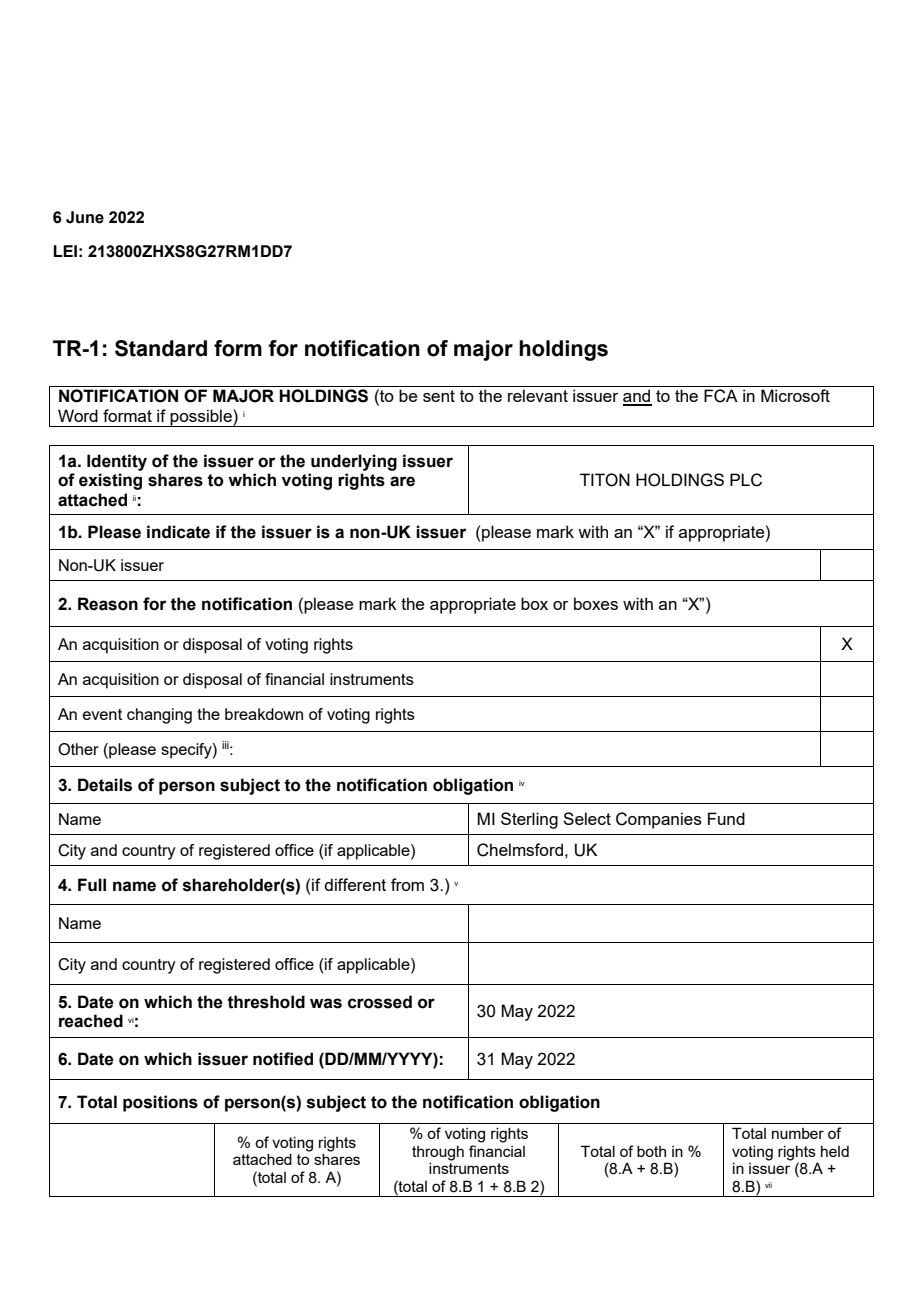  What do you see at coordinates (85, 217) in the page?
I see `June` at bounding box center [85, 217].
